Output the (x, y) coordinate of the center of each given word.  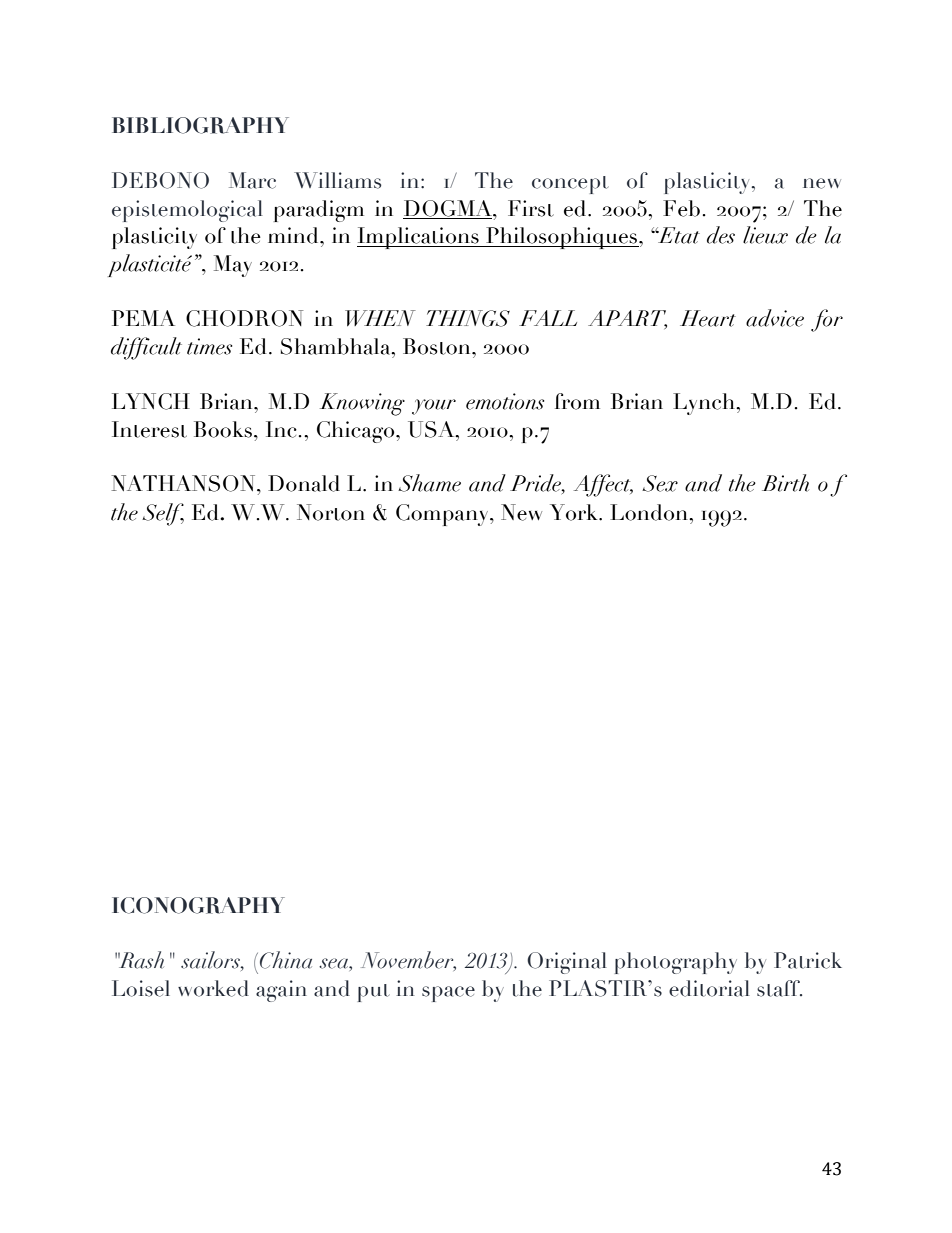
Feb (681, 208)
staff (779, 988)
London (650, 512)
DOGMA (448, 209)
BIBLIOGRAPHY (200, 125)
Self (163, 514)
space (448, 994)
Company (443, 515)
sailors (211, 961)
